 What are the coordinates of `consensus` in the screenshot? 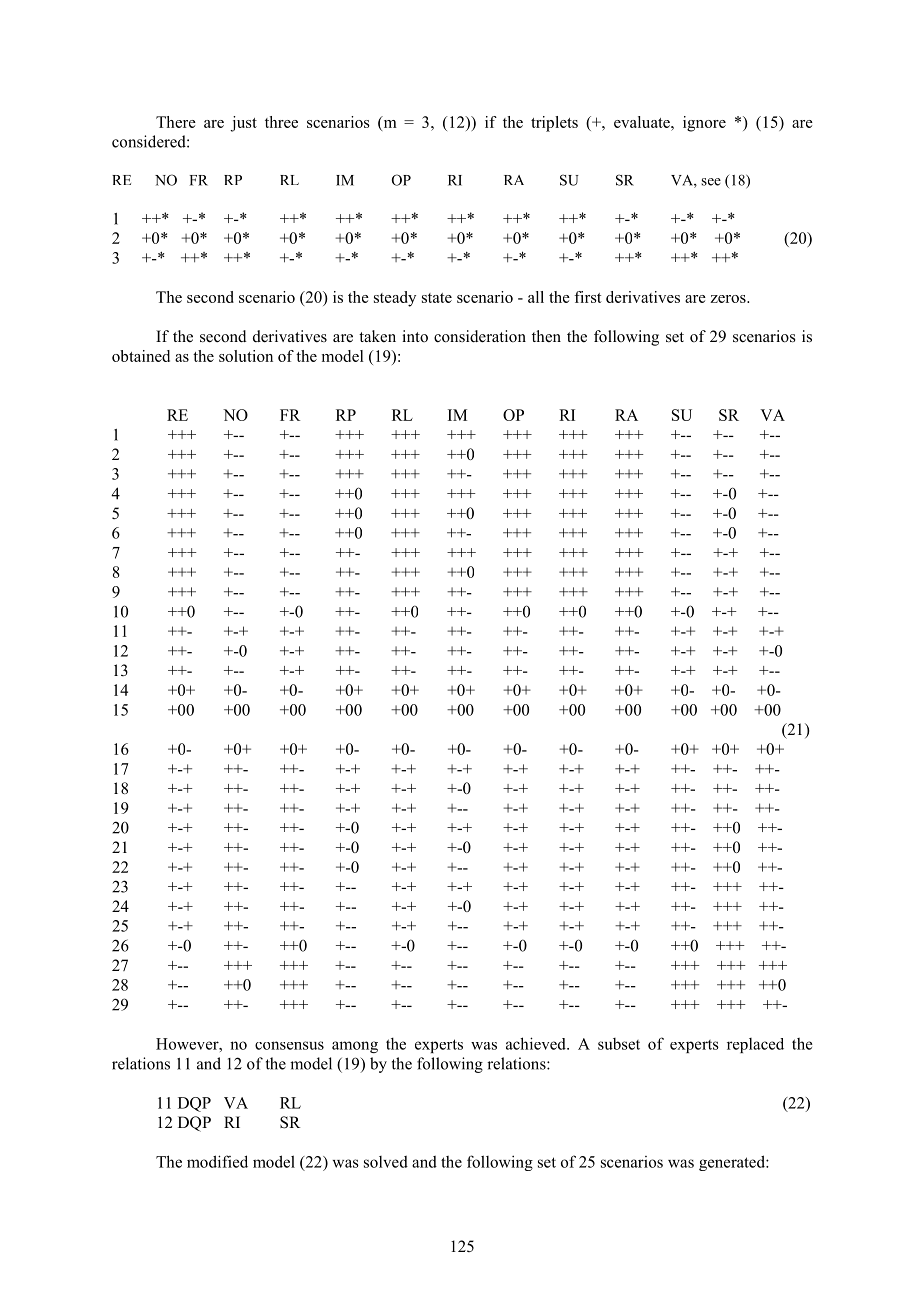 It's located at (289, 1045).
